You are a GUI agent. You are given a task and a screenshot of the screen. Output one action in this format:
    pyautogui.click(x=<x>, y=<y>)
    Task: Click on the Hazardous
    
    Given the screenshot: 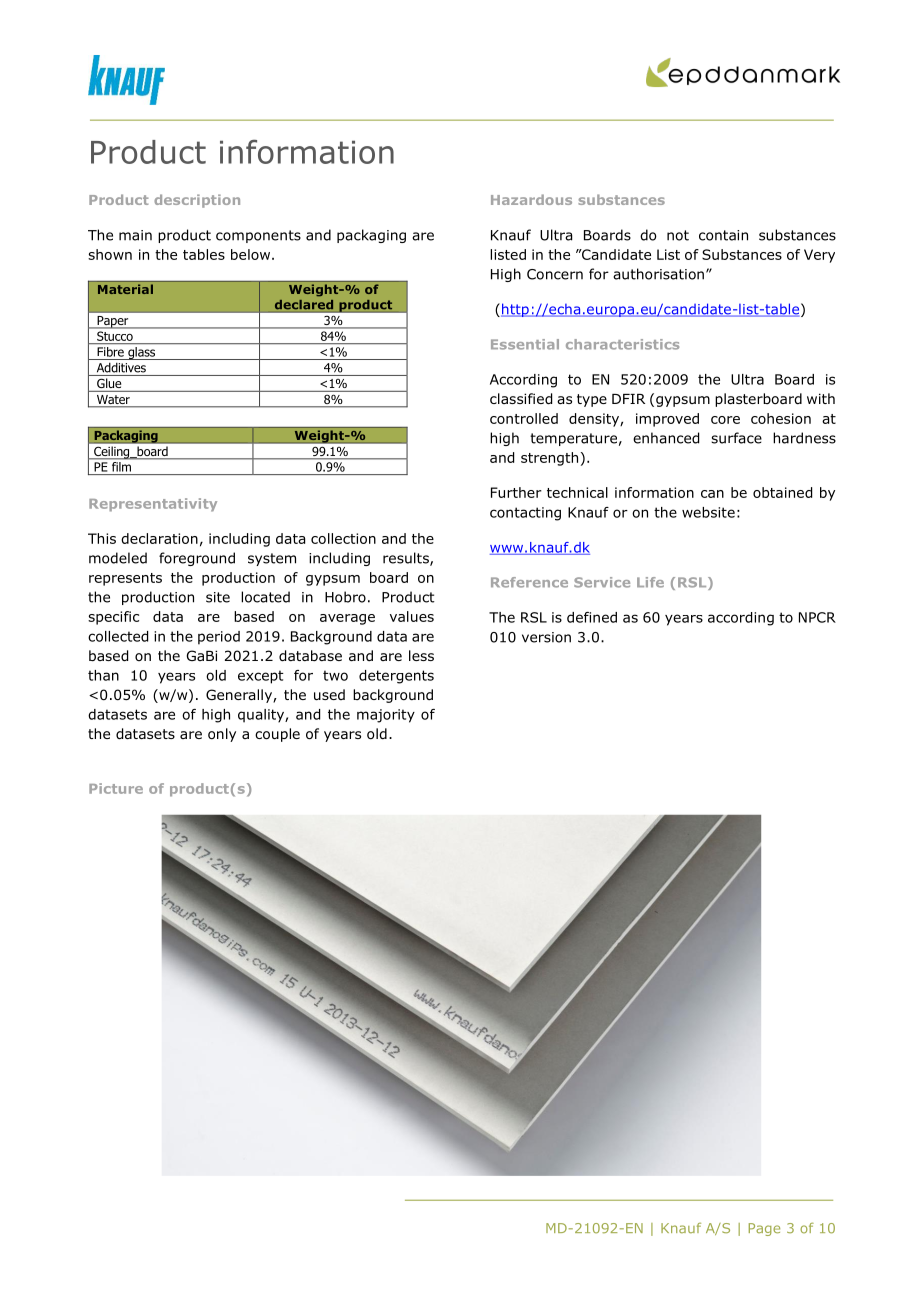 What is the action you would take?
    pyautogui.click(x=531, y=199)
